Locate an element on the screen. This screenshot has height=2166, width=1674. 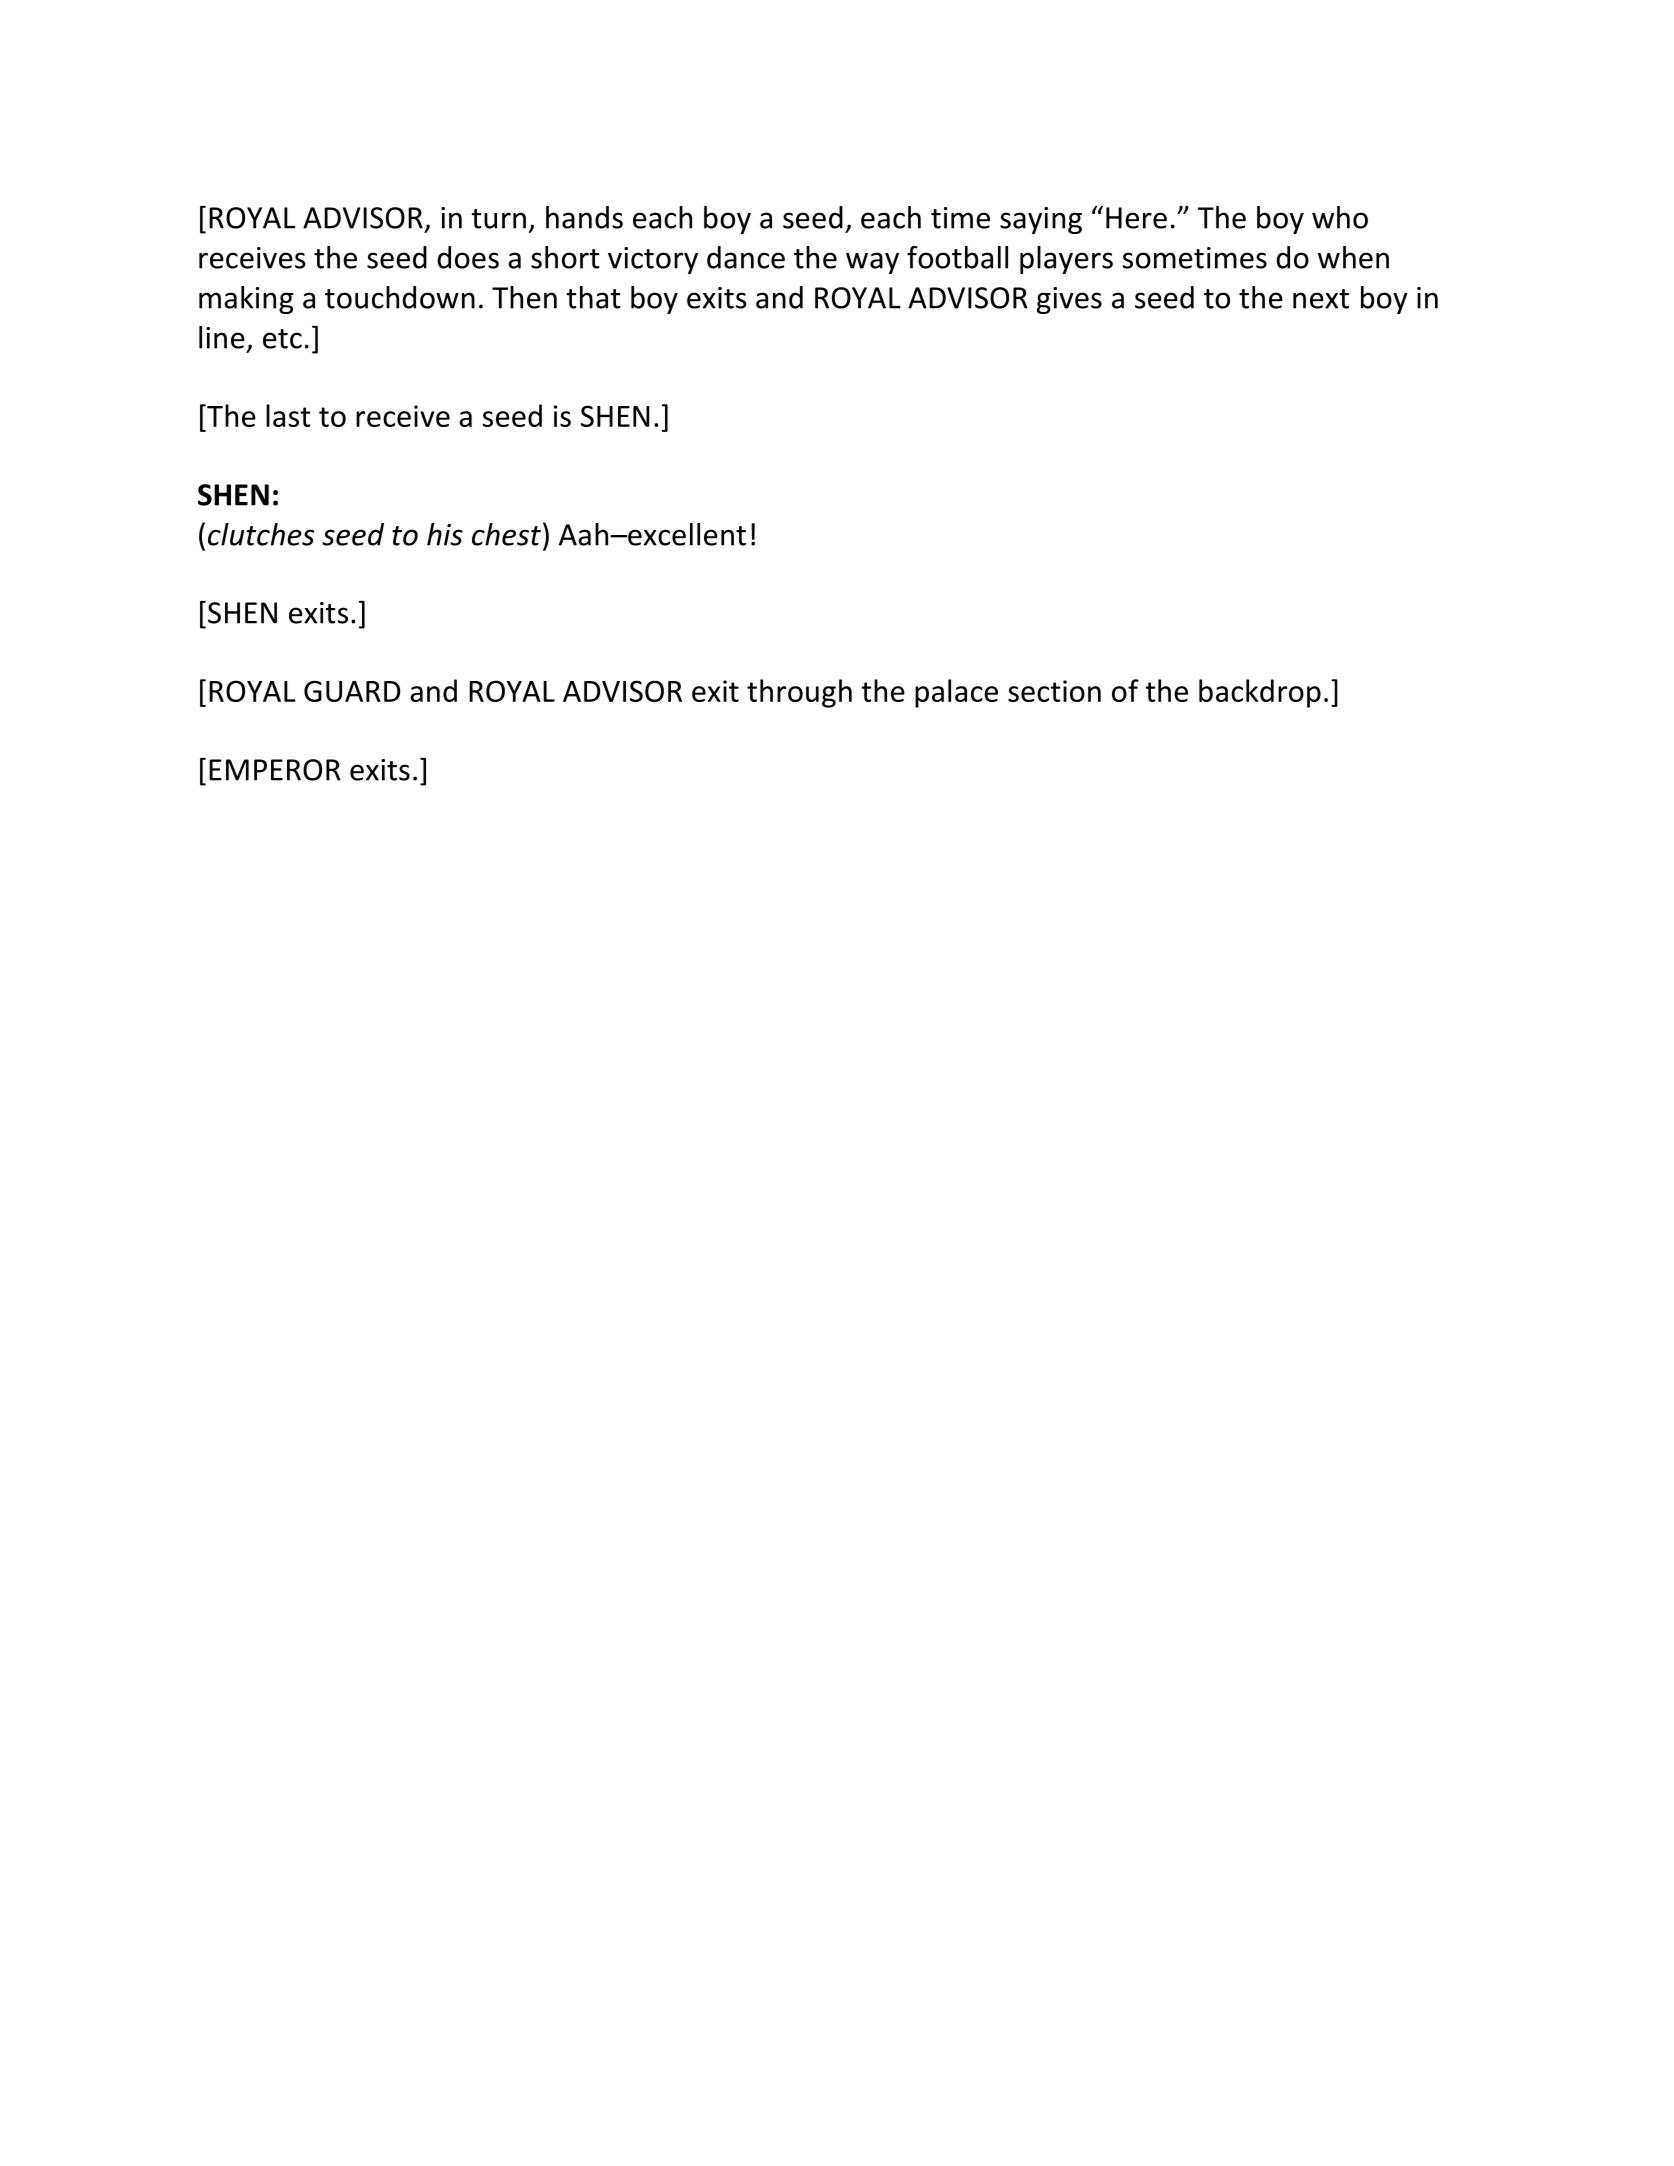
Here is located at coordinates (1136, 218).
